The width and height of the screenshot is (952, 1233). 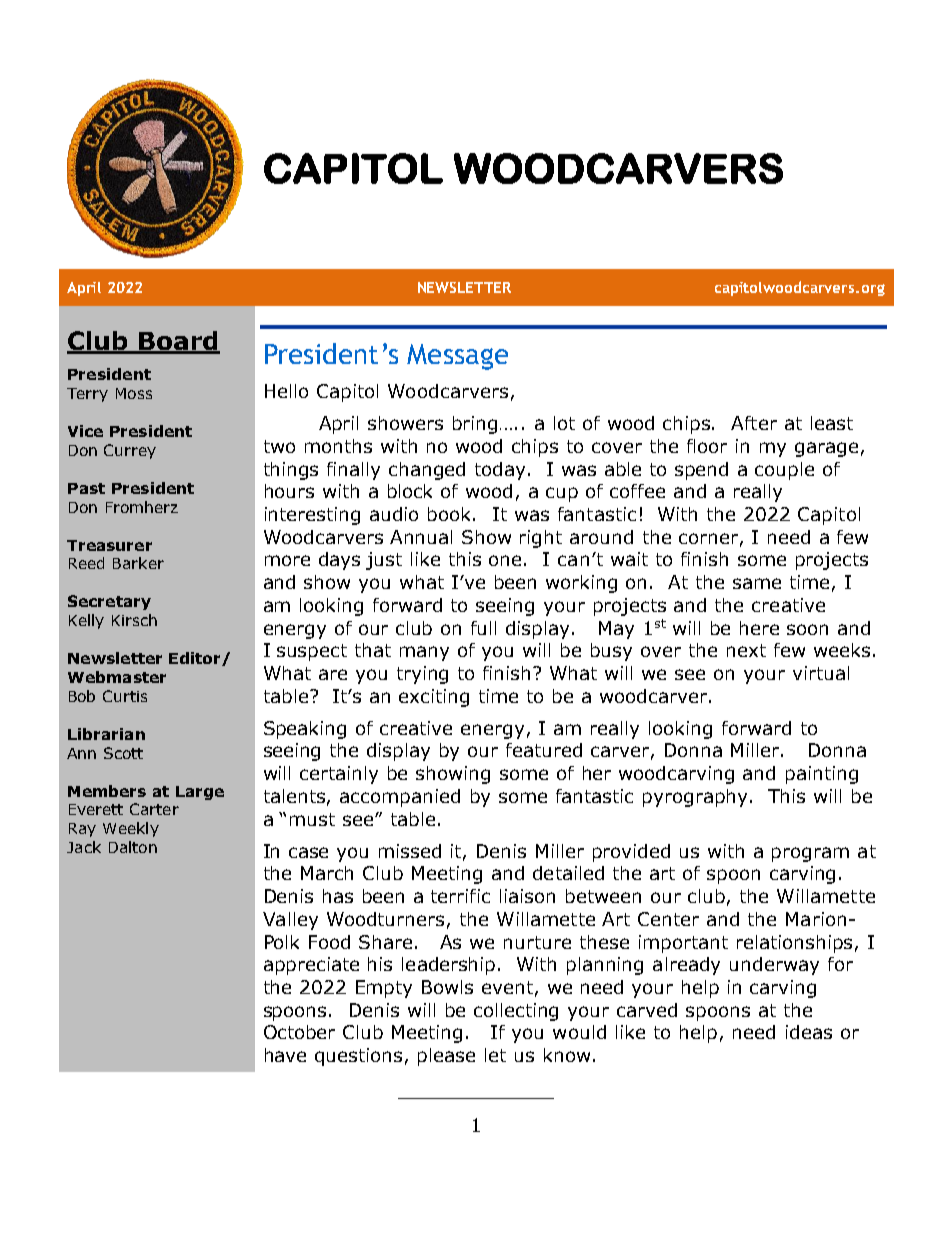 I want to click on have, so click(x=285, y=1055).
